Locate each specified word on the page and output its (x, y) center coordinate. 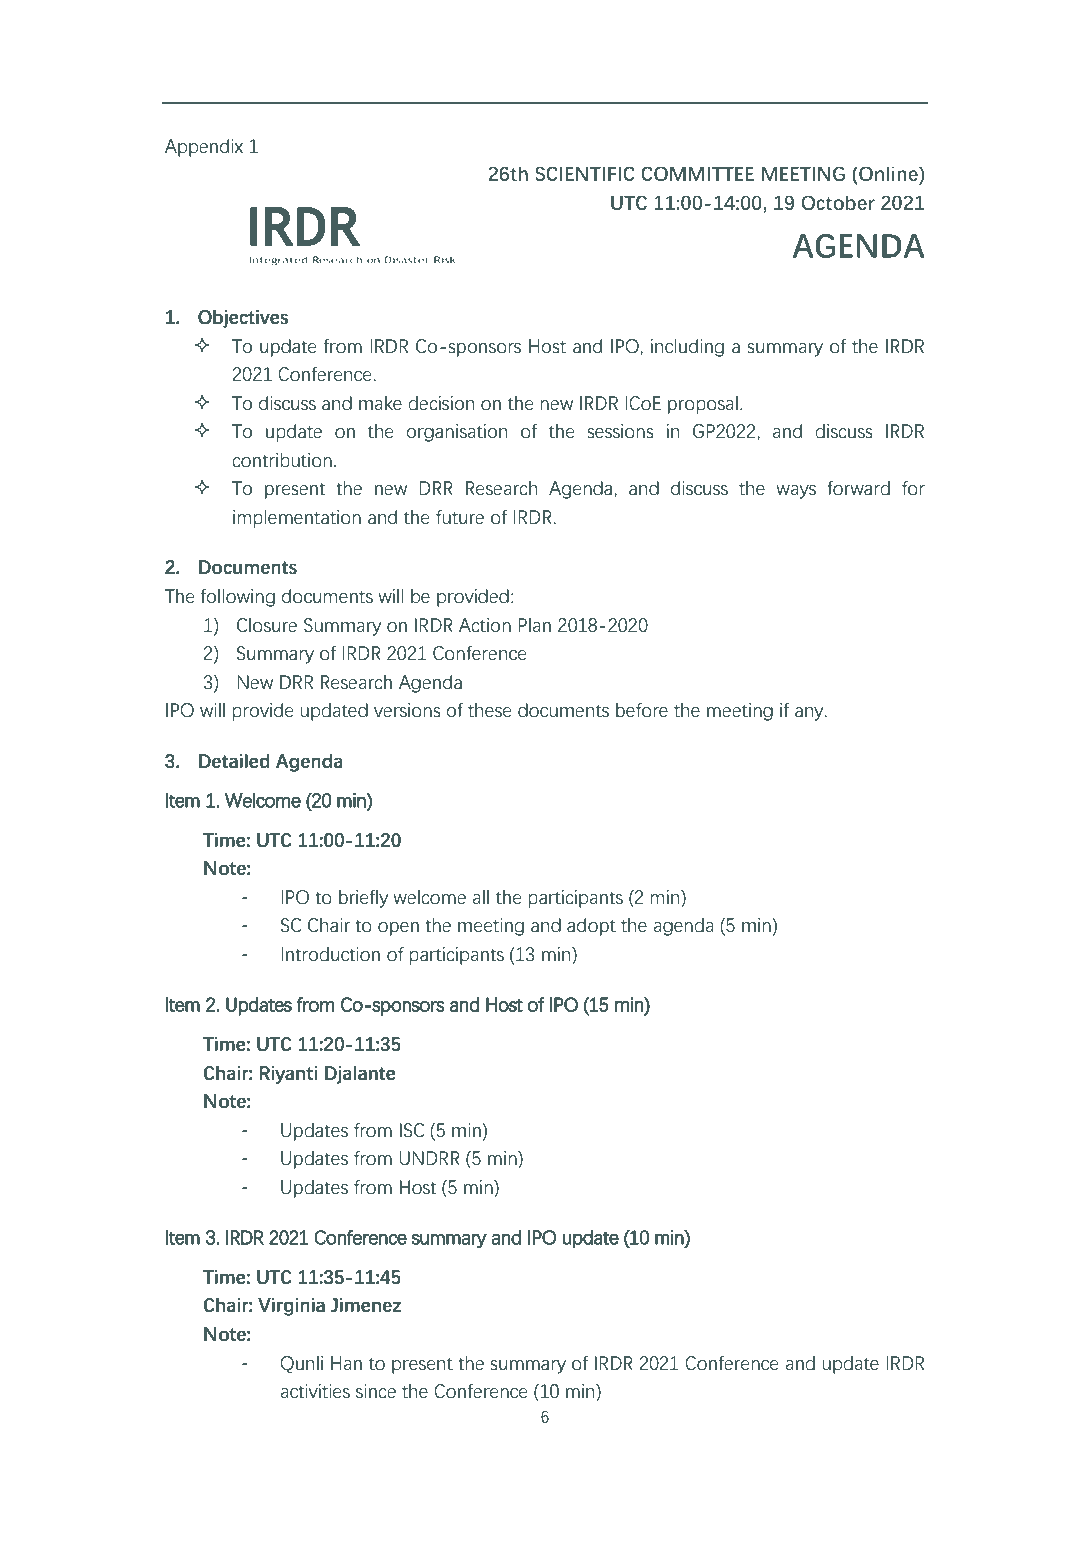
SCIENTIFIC (585, 173)
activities (315, 1391)
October (838, 202)
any (810, 714)
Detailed (234, 761)
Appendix (204, 148)
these (489, 710)
